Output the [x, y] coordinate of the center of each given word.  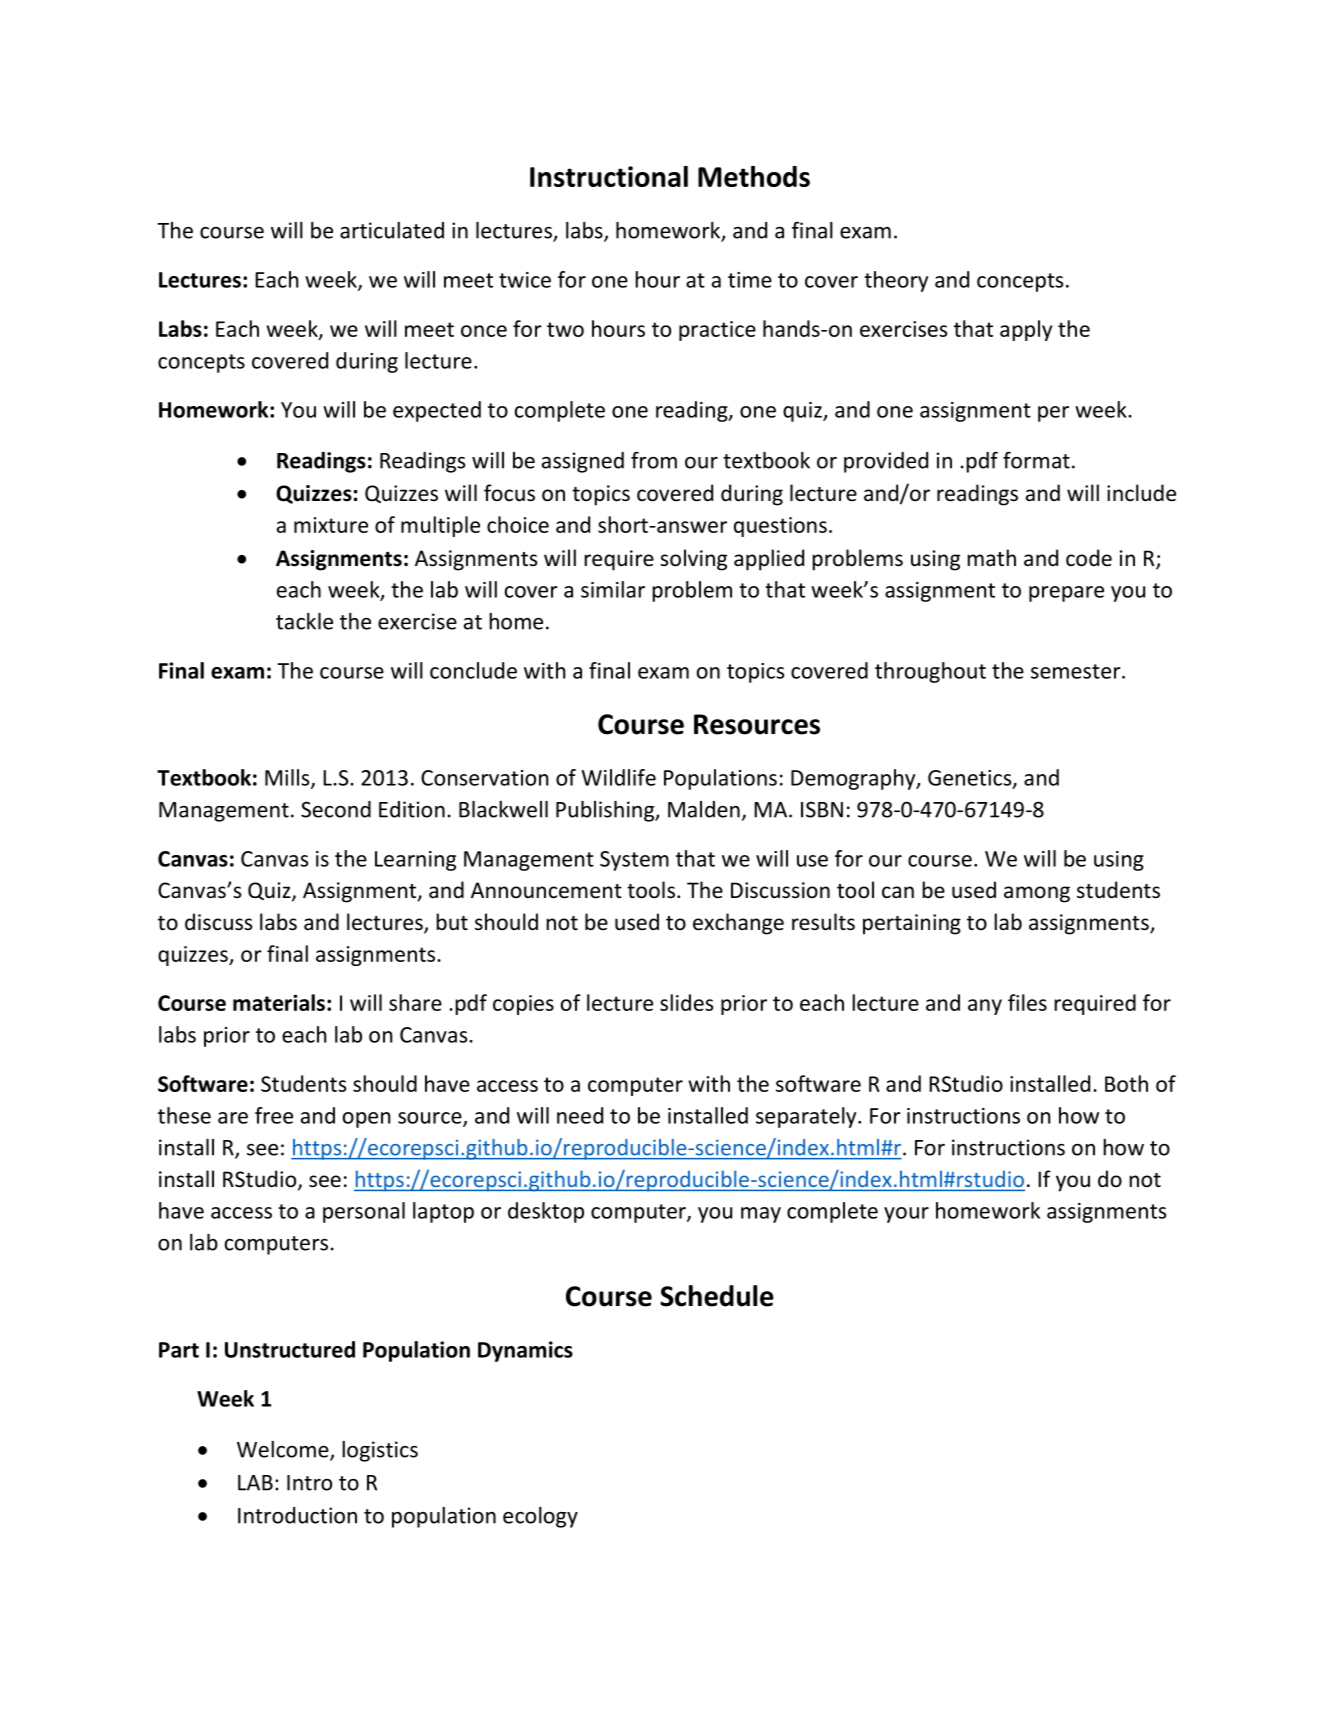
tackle [304, 621]
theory [896, 281]
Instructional [609, 176]
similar [613, 589]
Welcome [284, 1450]
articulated [392, 230]
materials [279, 1002]
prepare [1066, 594]
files [1027, 1002]
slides [686, 1002]
